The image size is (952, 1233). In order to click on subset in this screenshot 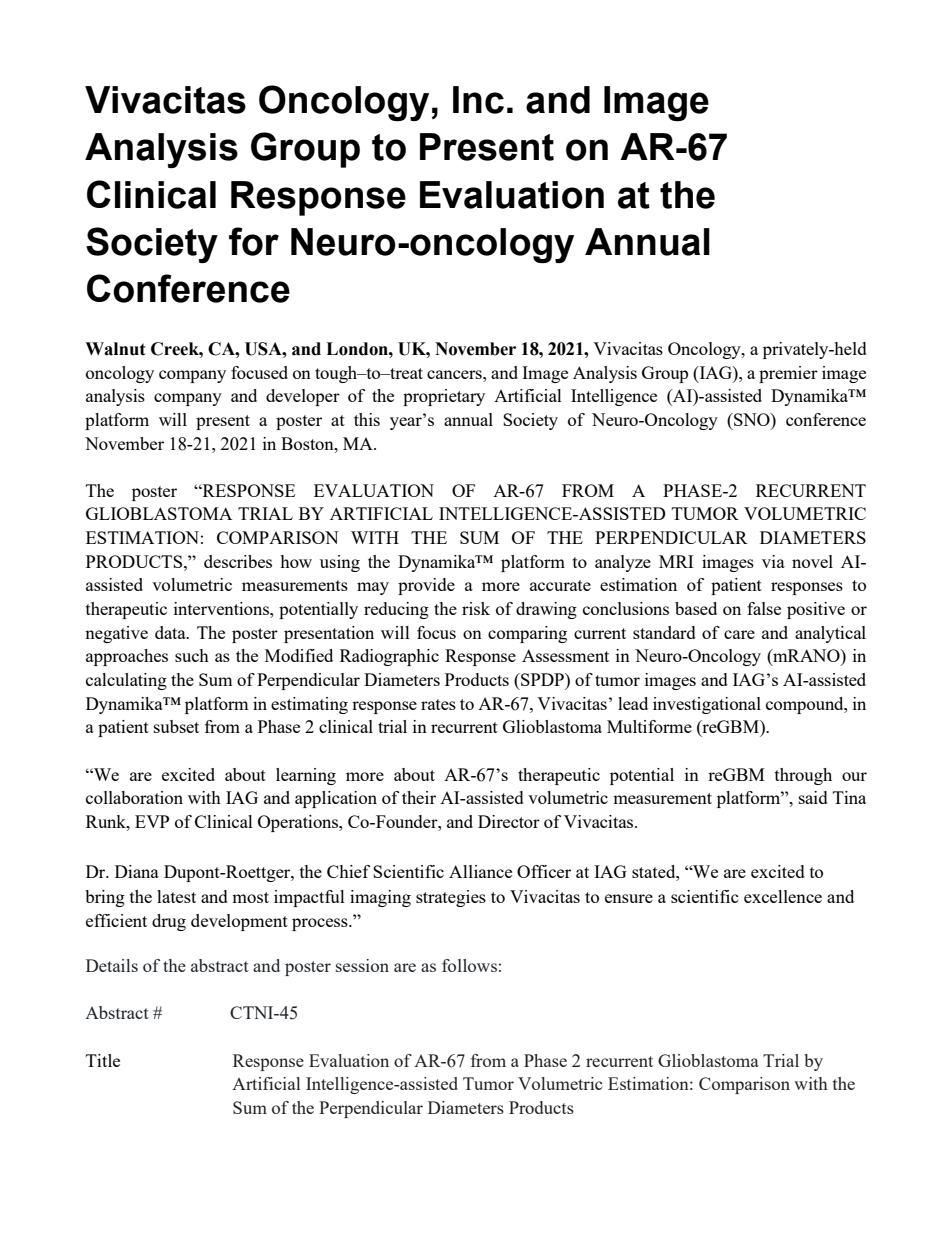, I will do `click(176, 726)`.
